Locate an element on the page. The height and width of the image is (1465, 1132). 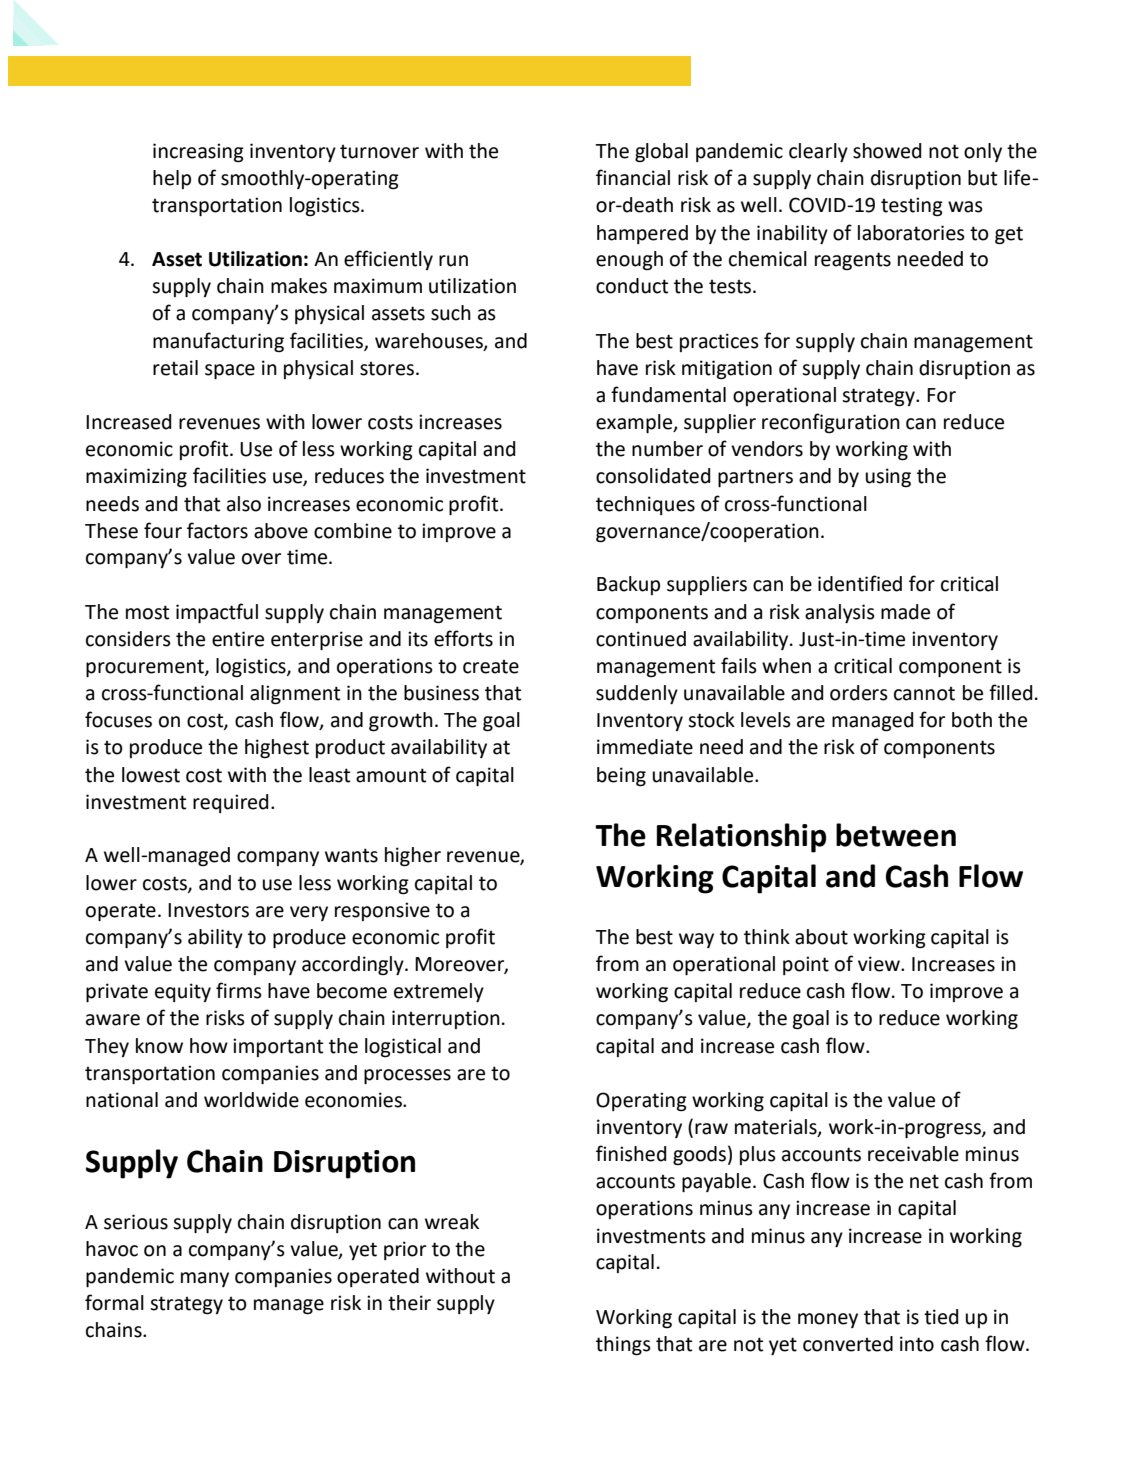
testing is located at coordinates (912, 207).
